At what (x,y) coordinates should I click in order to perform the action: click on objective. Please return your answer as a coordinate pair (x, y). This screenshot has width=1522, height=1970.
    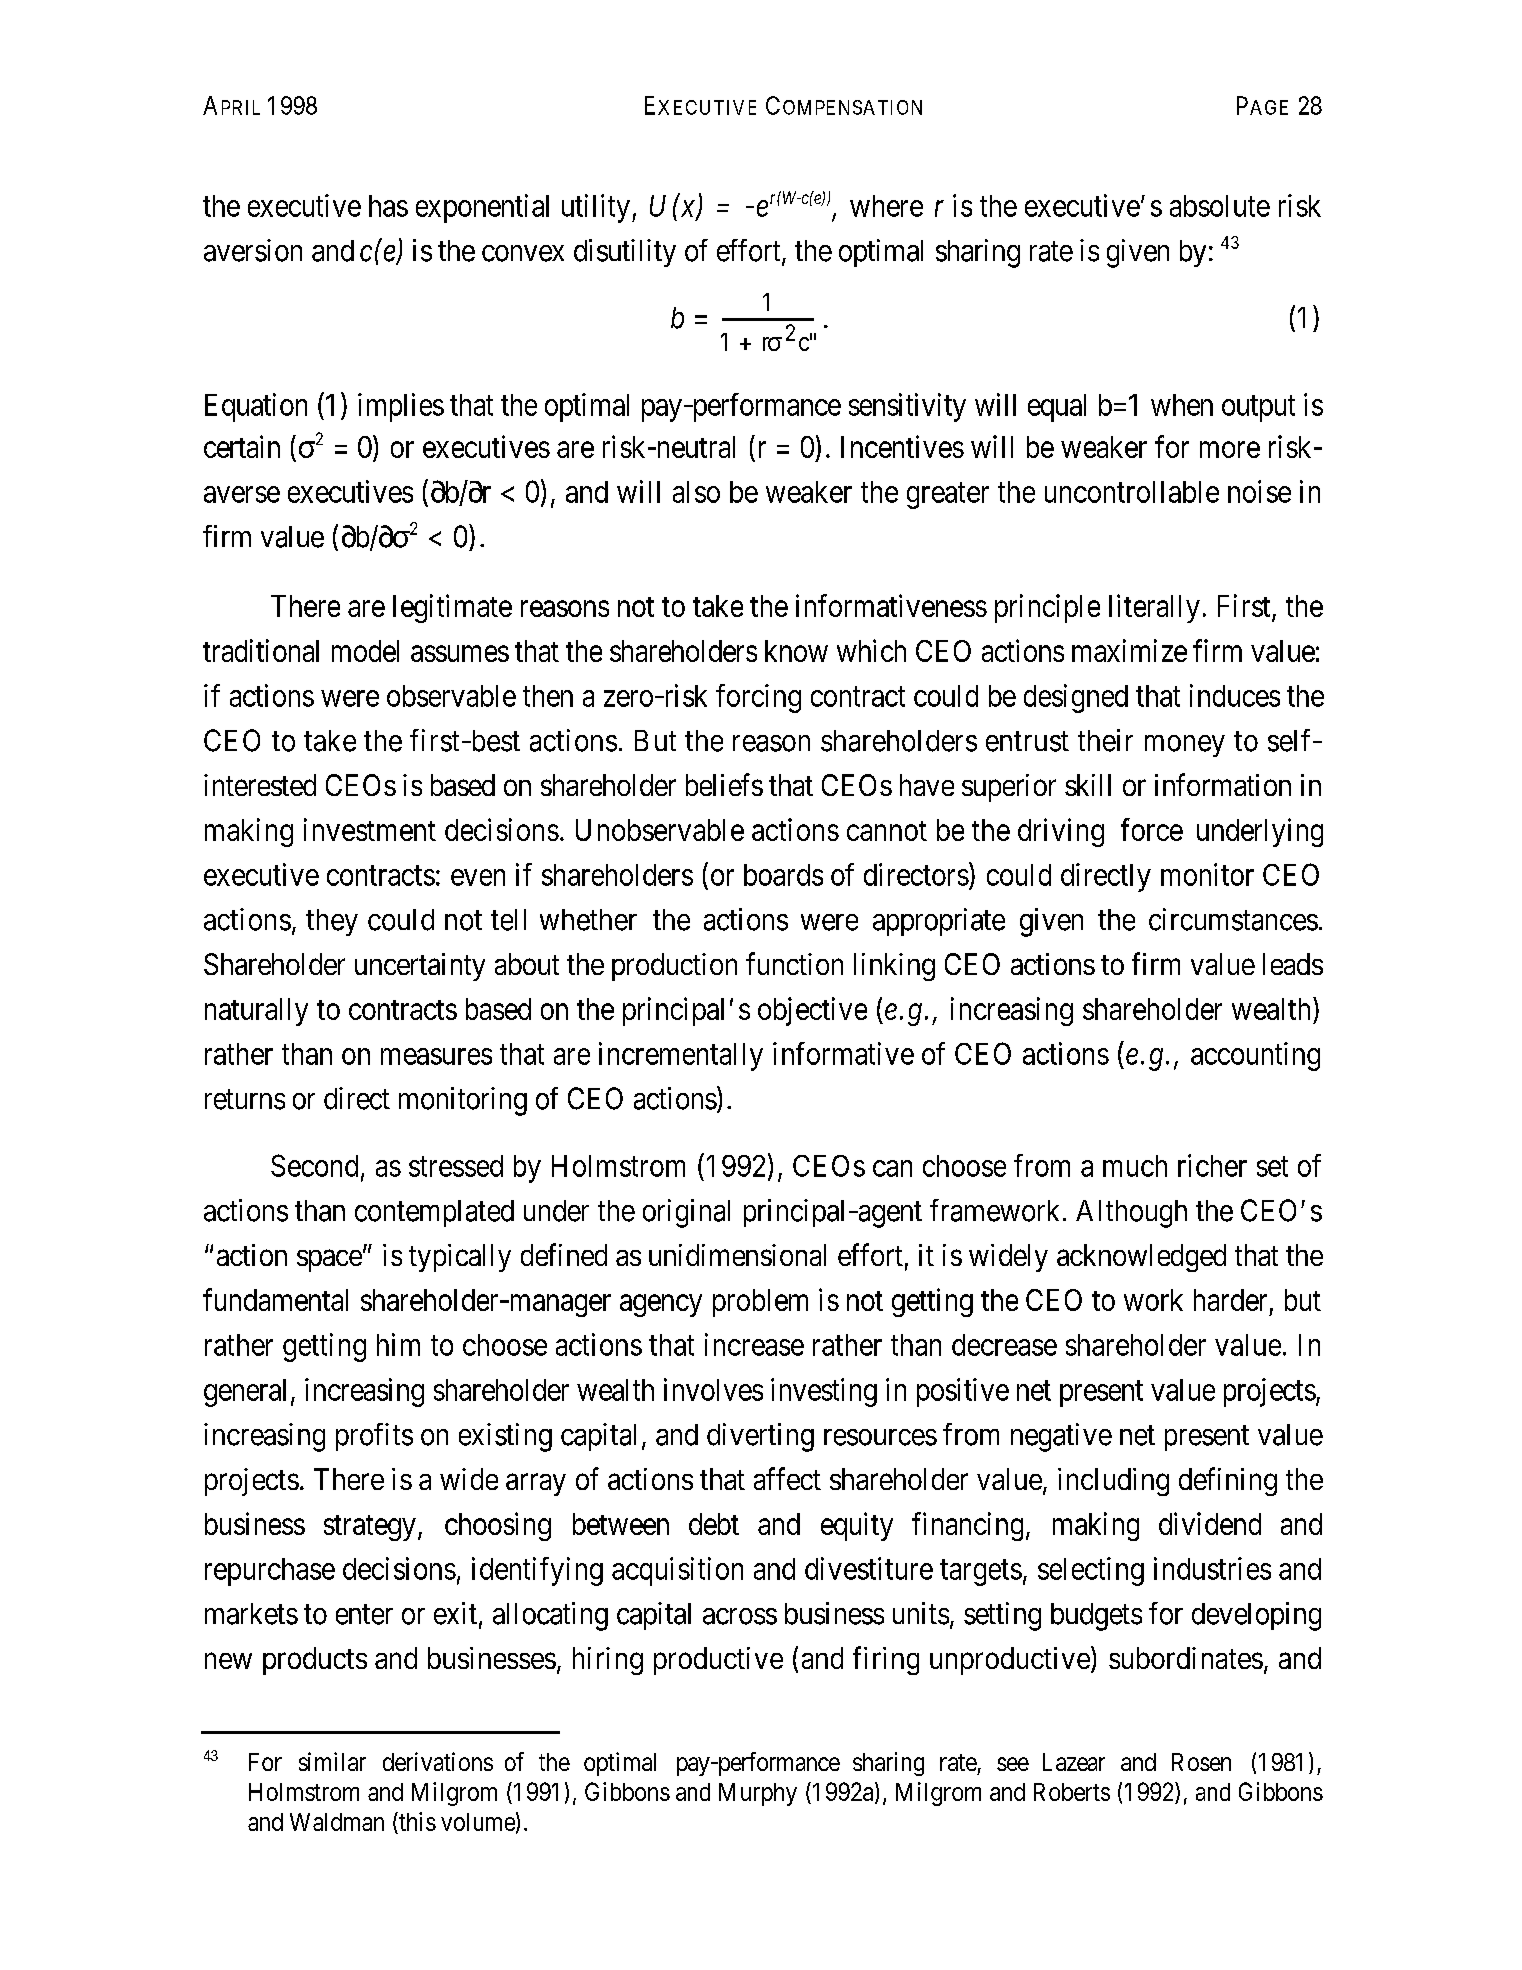
    Looking at the image, I should click on (812, 1011).
